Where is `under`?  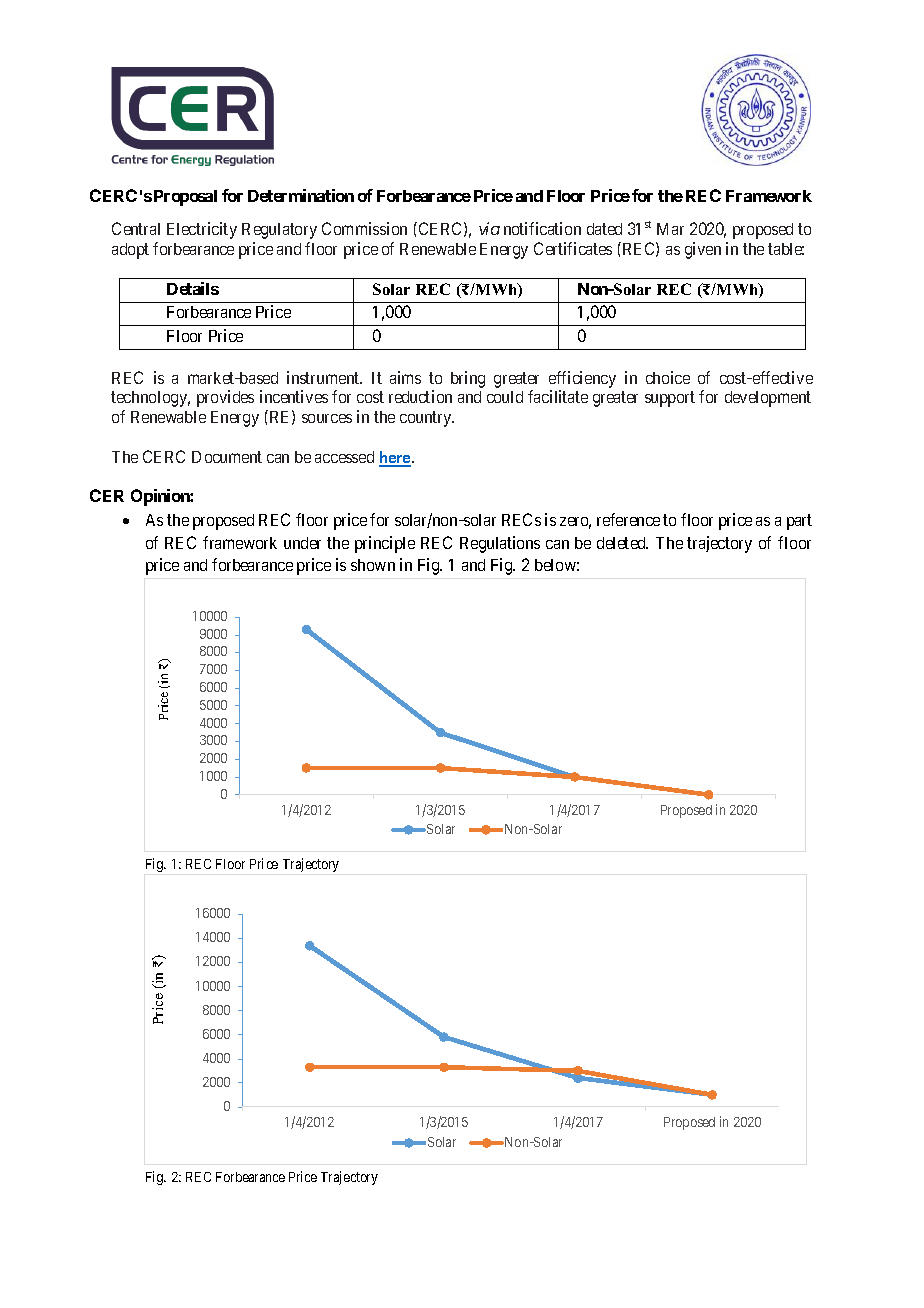
under is located at coordinates (302, 543).
